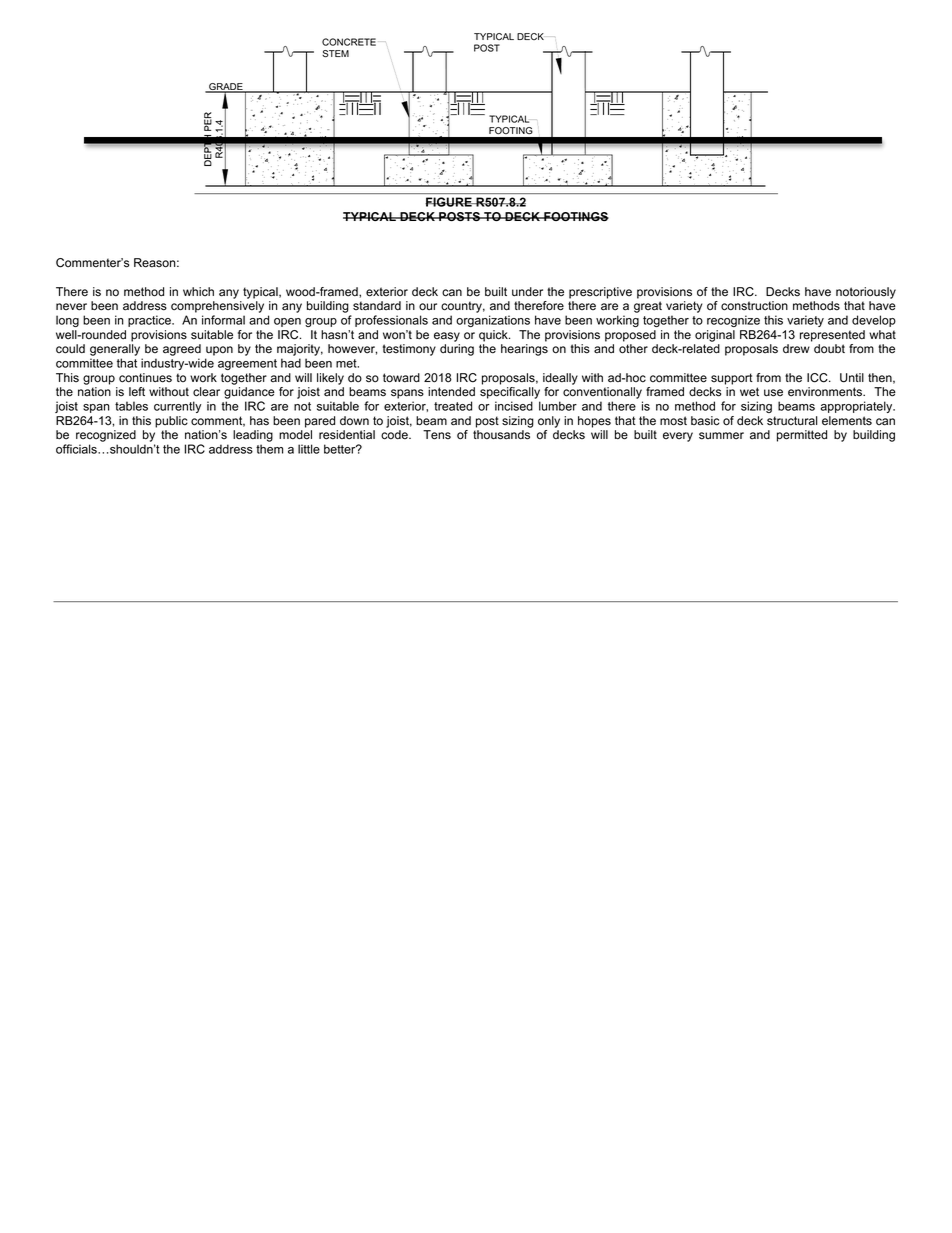 This screenshot has height=1233, width=952. Describe the element at coordinates (527, 292) in the screenshot. I see `under` at that location.
